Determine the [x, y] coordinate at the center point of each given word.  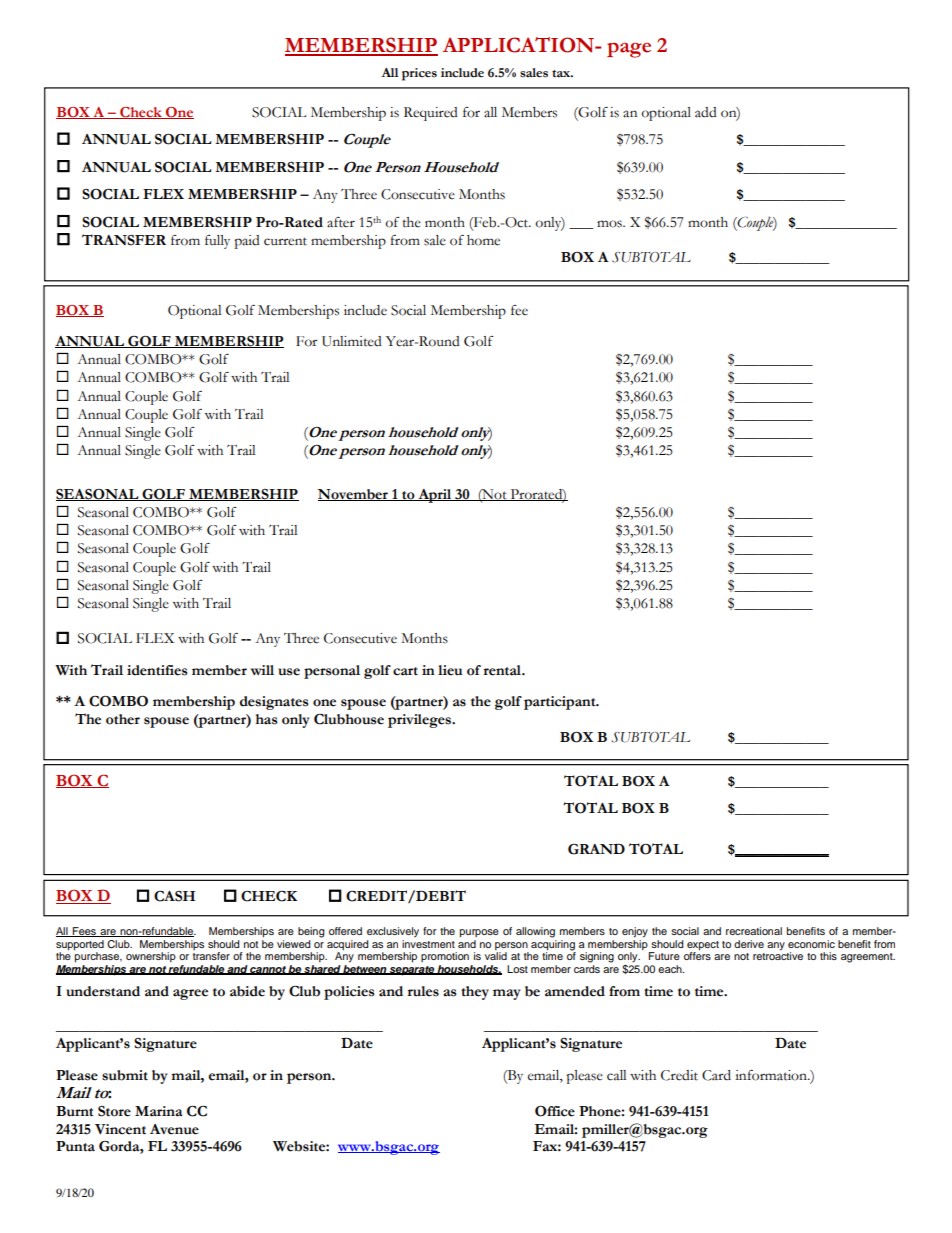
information [772, 1075]
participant [561, 703]
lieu [450, 670]
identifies [157, 670]
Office [555, 1111]
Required [431, 114]
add [706, 112]
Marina [158, 1111]
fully [217, 242]
